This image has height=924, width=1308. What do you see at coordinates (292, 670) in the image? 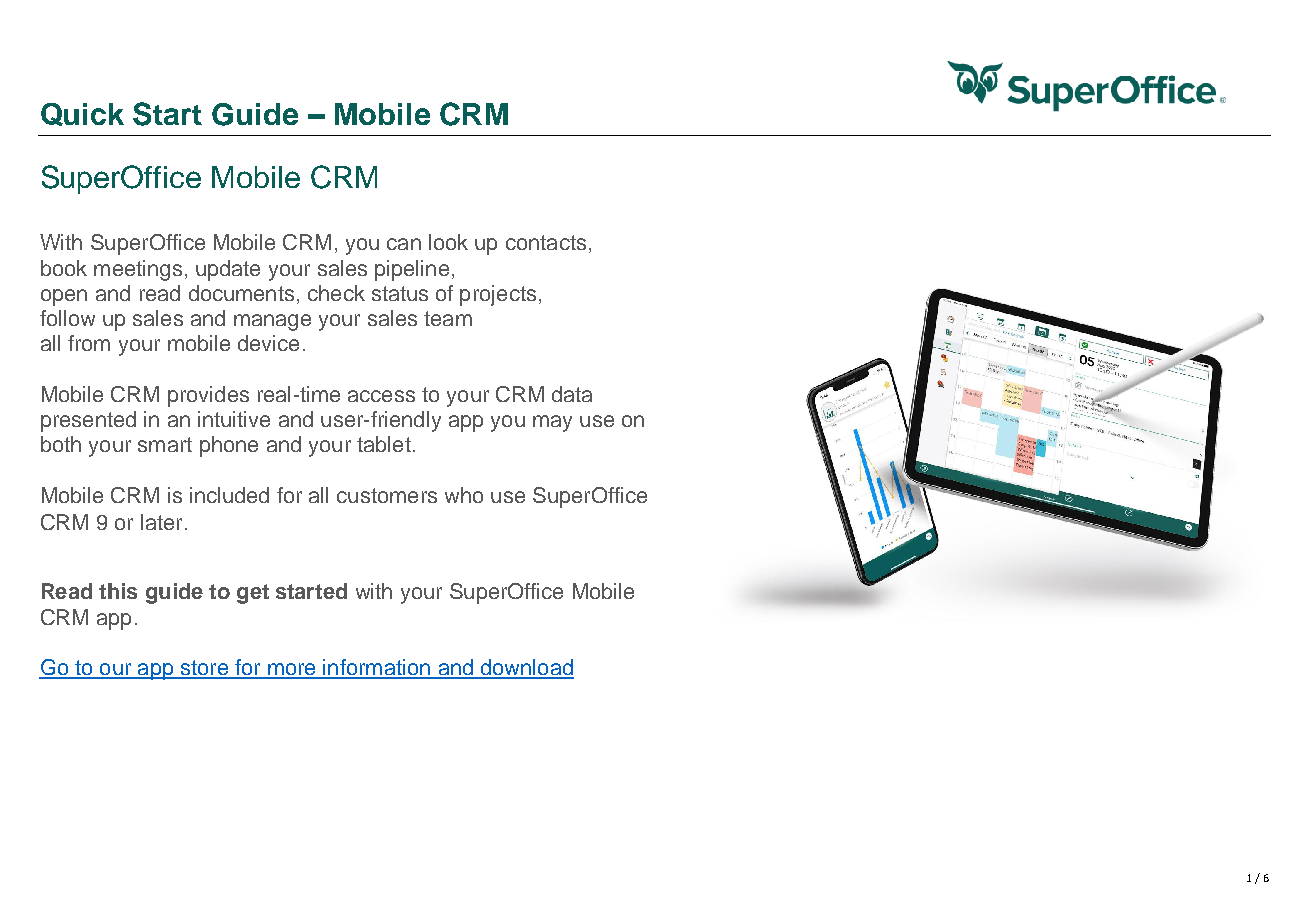
I see `more` at bounding box center [292, 670].
